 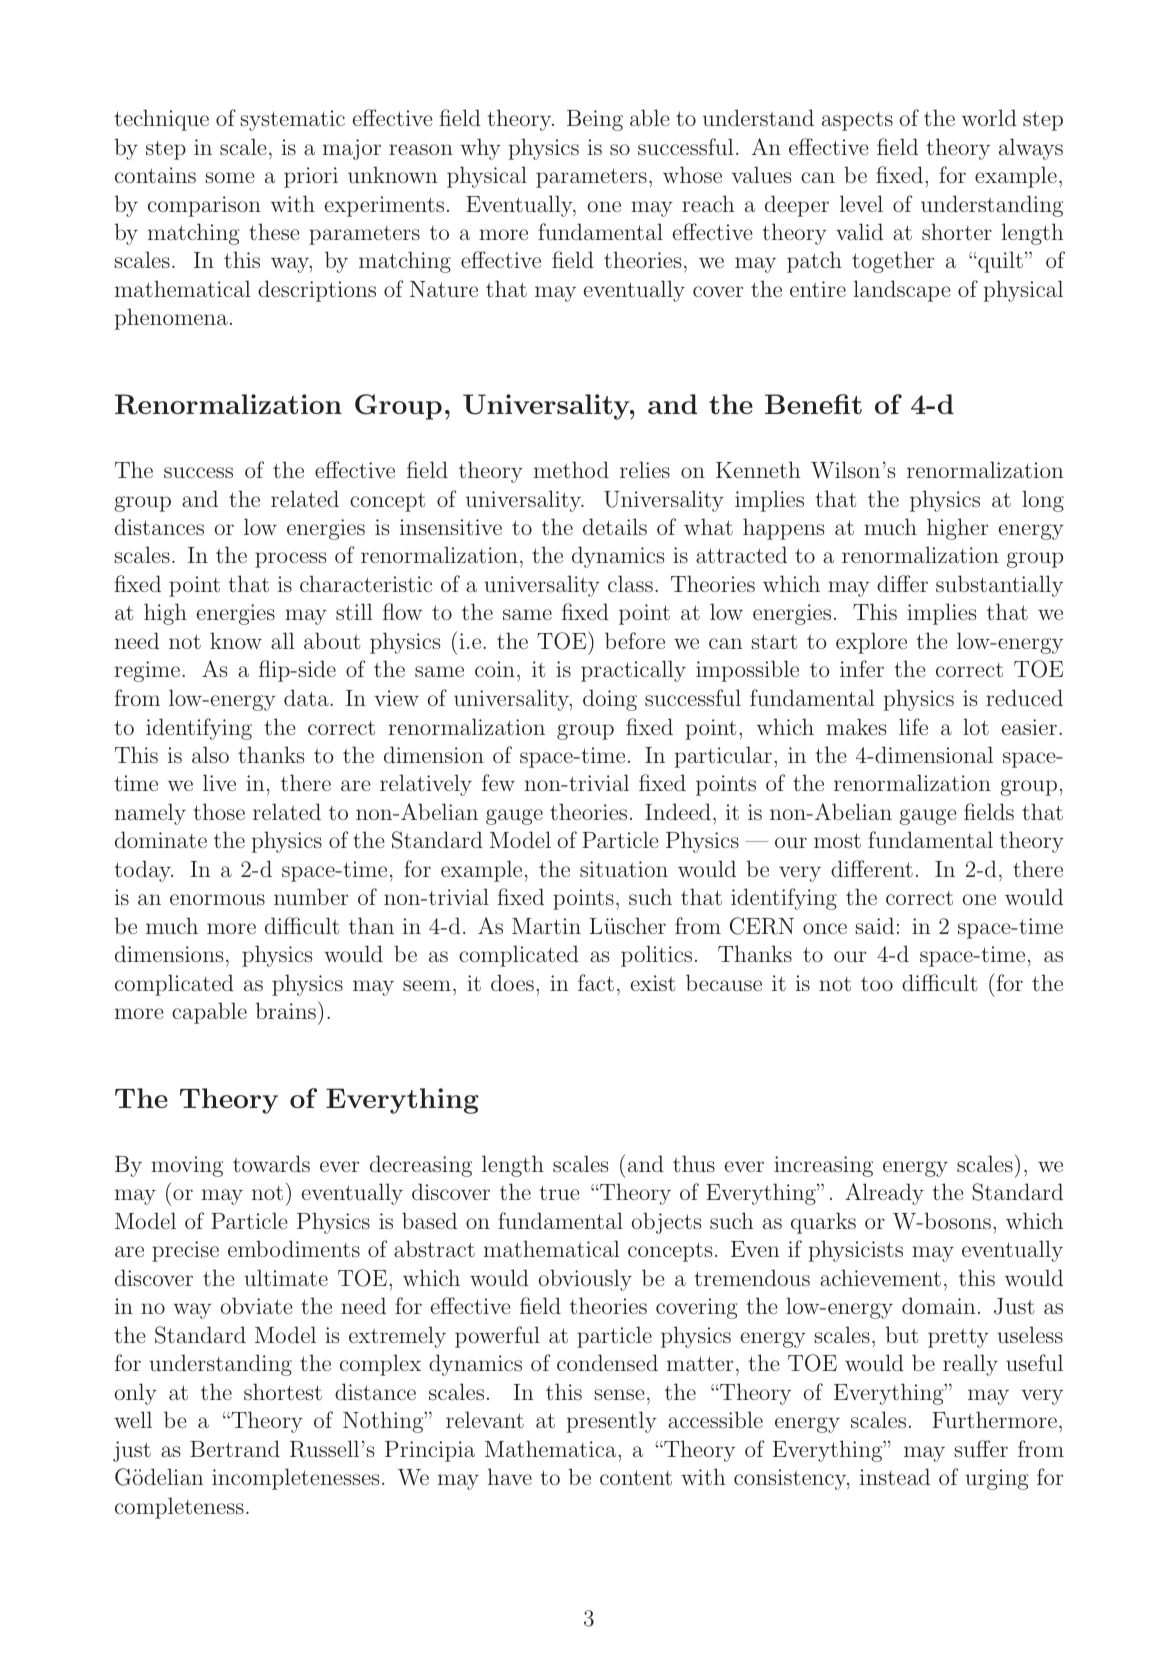 What do you see at coordinates (217, 899) in the document?
I see `enormous` at bounding box center [217, 899].
